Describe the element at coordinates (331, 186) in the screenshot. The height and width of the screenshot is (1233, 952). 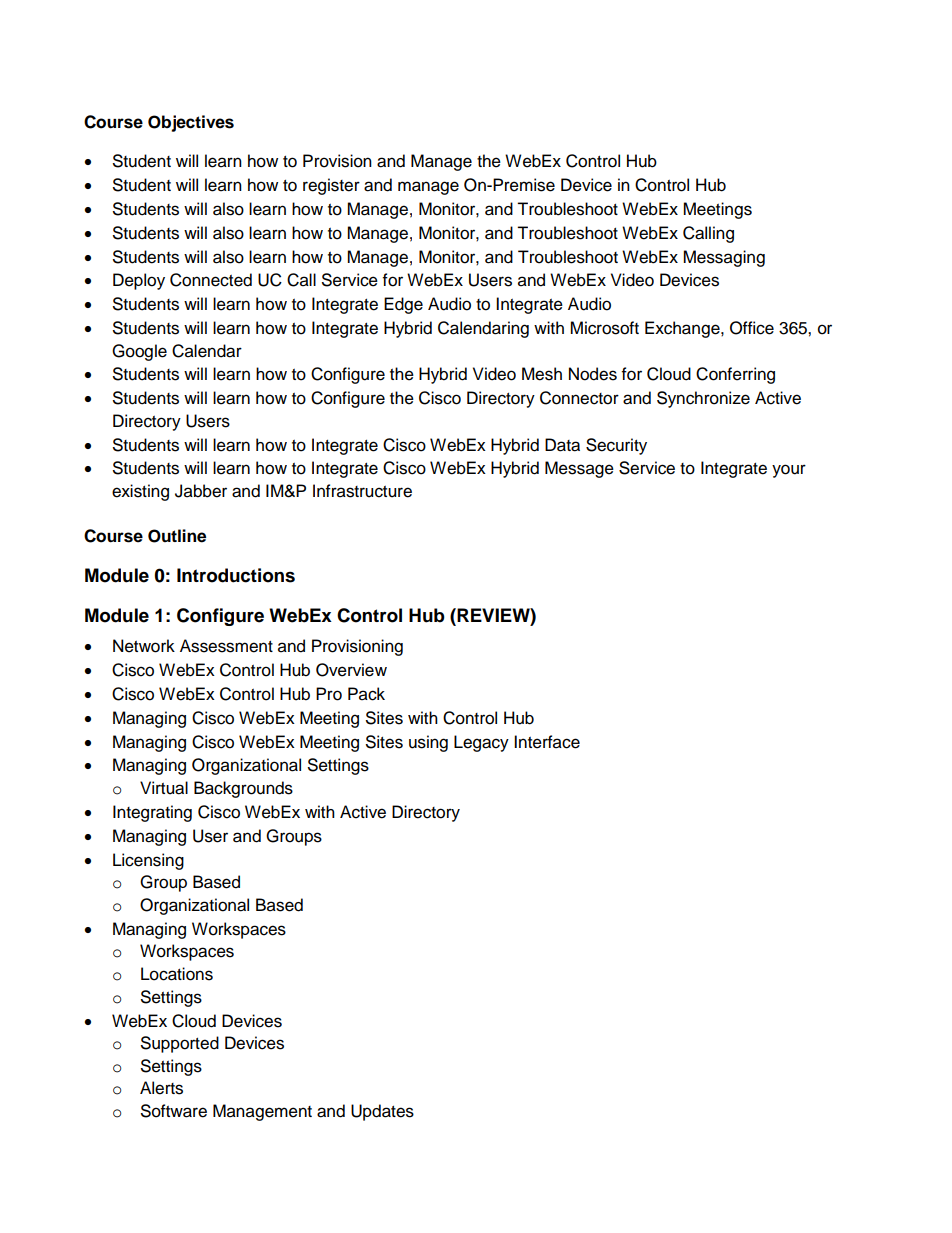
I see `register` at that location.
